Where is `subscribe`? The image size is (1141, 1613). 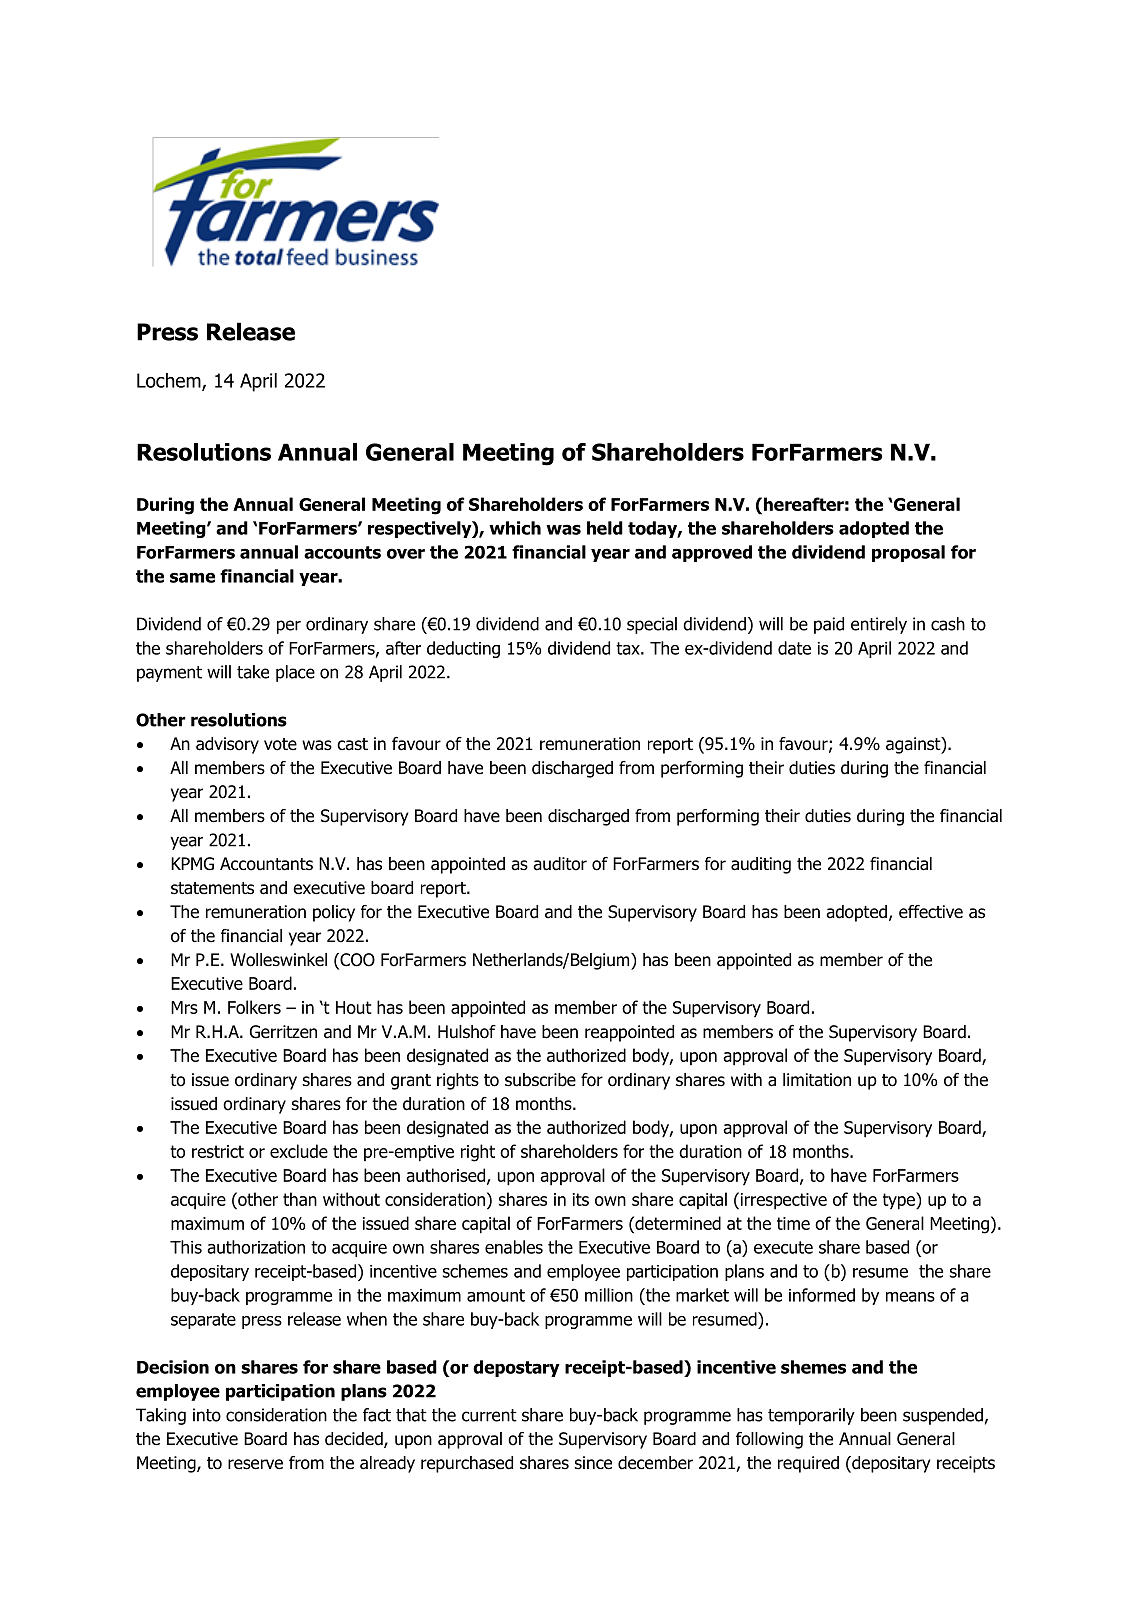
subscribe is located at coordinates (540, 1080).
